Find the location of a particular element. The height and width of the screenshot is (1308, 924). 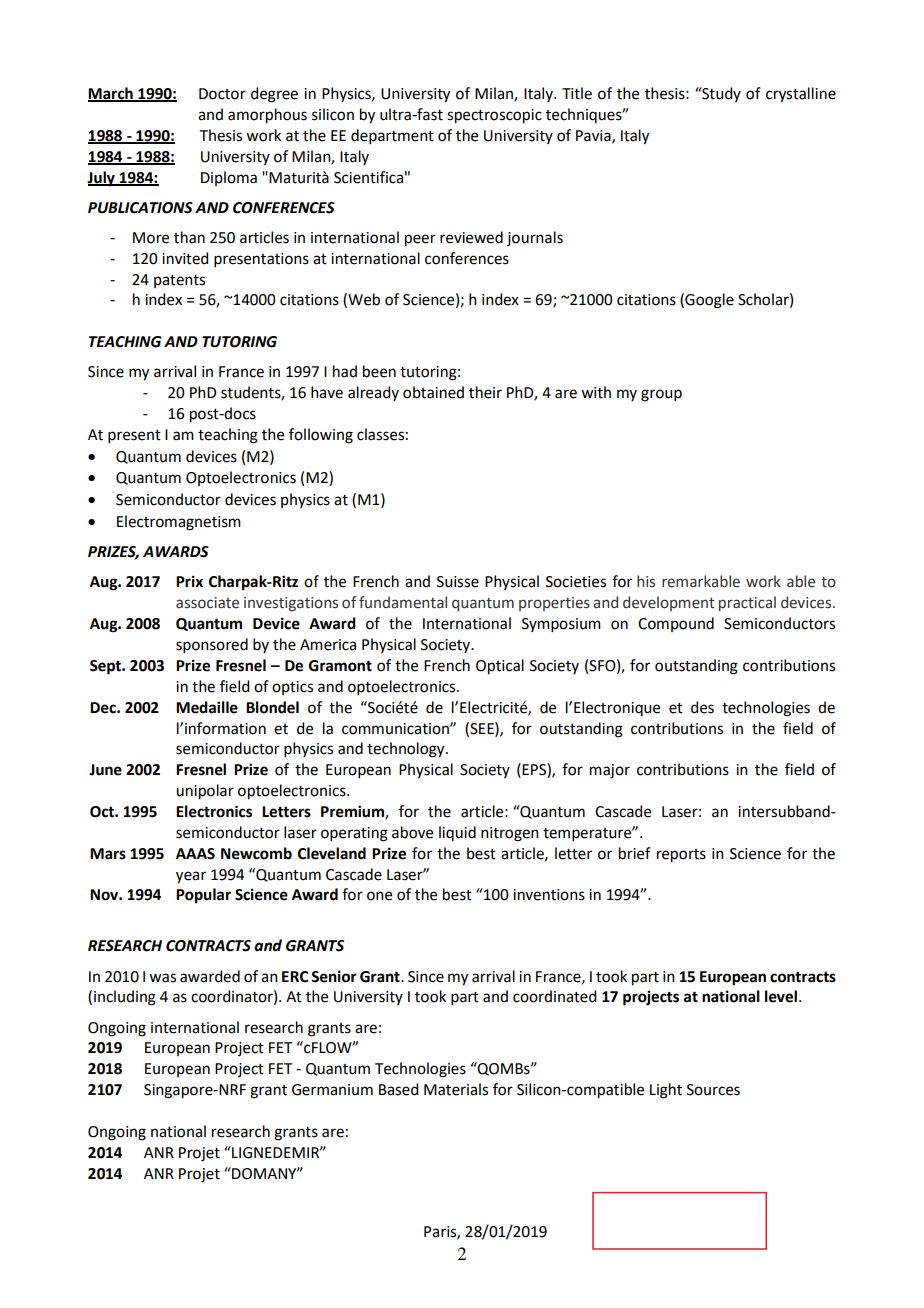

crystalline is located at coordinates (801, 95).
